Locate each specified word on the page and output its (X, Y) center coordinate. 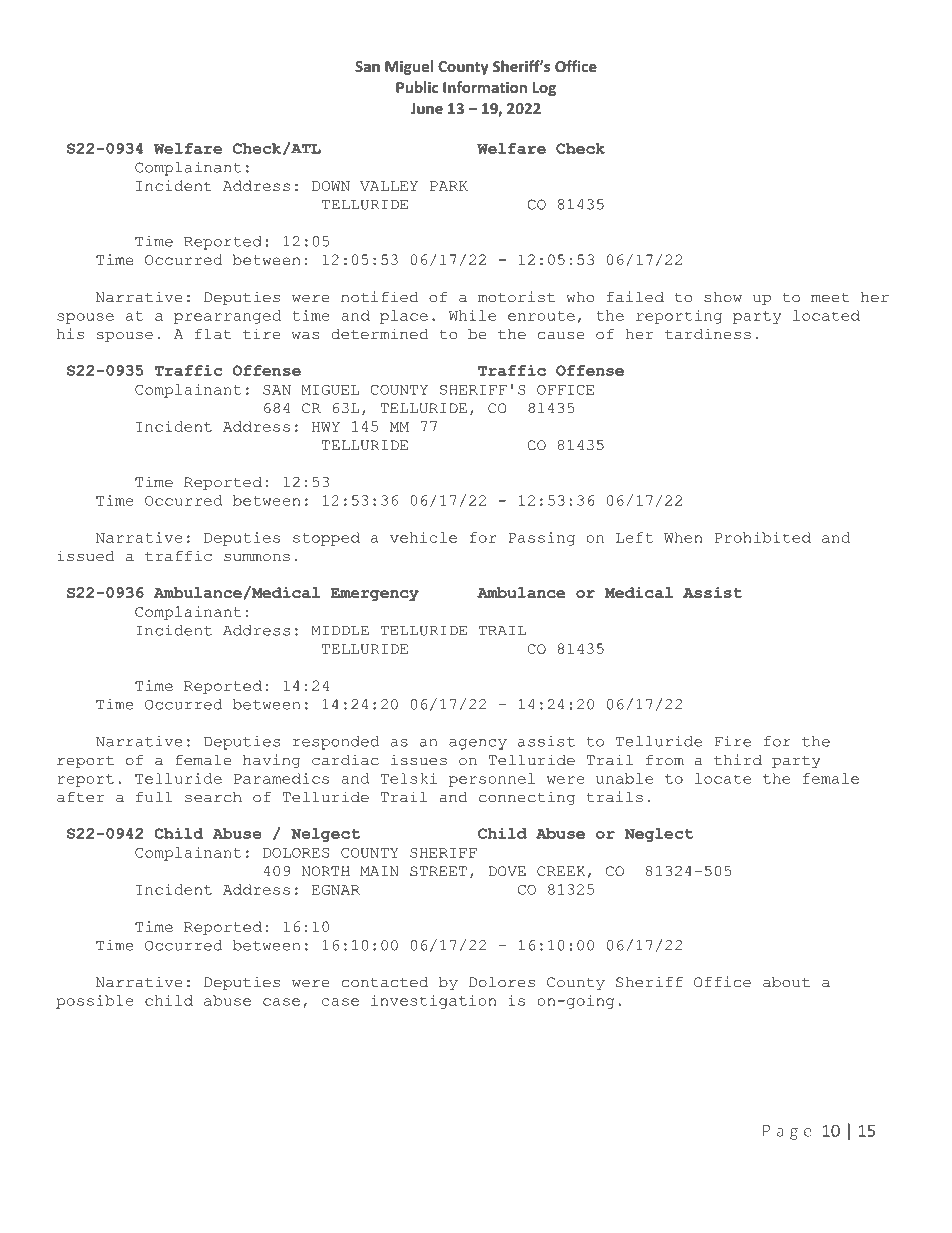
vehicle (423, 537)
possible (95, 1002)
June (426, 108)
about (786, 982)
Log (544, 89)
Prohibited (763, 537)
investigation (433, 1002)
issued (86, 556)
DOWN (331, 186)
